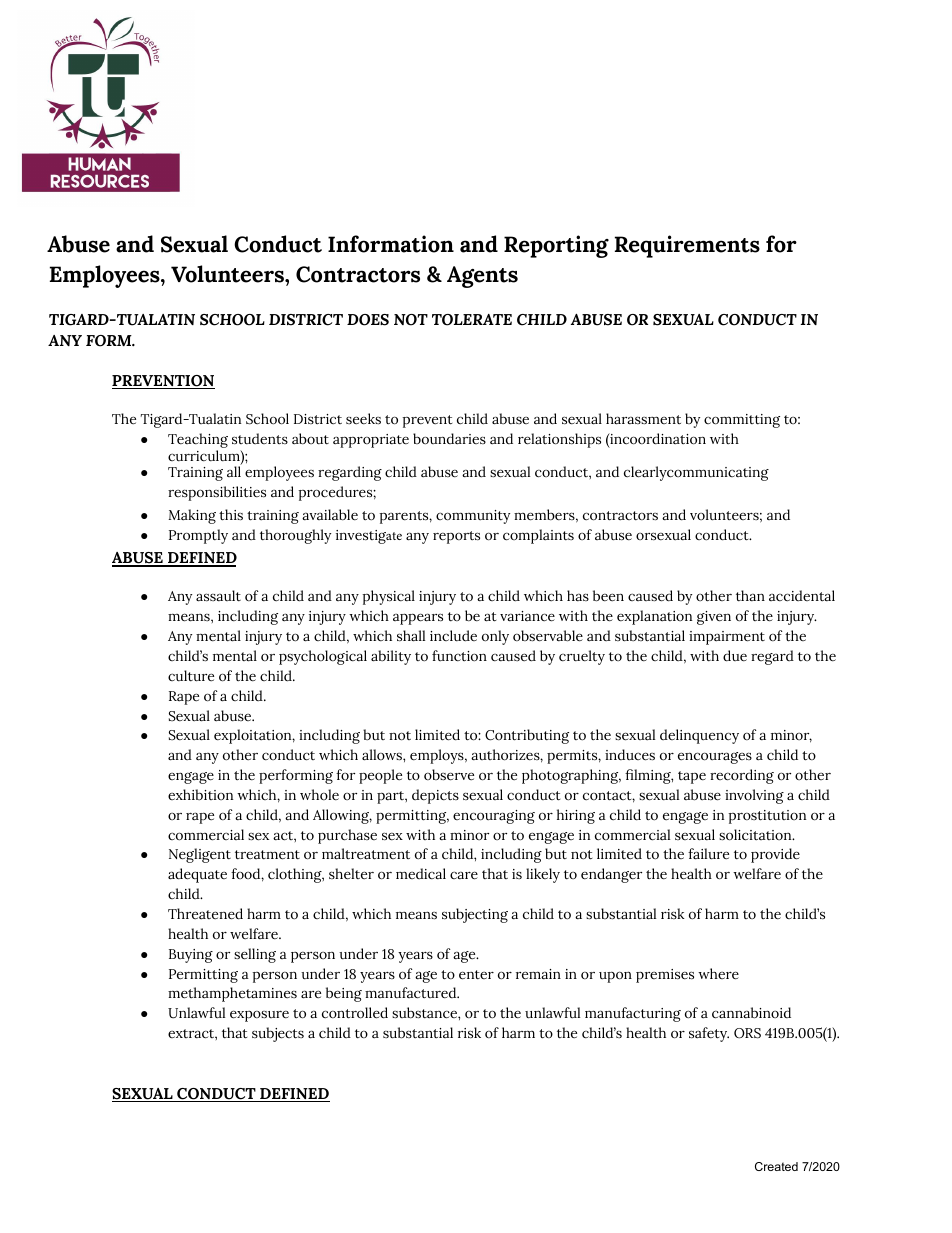 The image size is (952, 1233). Describe the element at coordinates (699, 736) in the screenshot. I see `delinquency` at that location.
